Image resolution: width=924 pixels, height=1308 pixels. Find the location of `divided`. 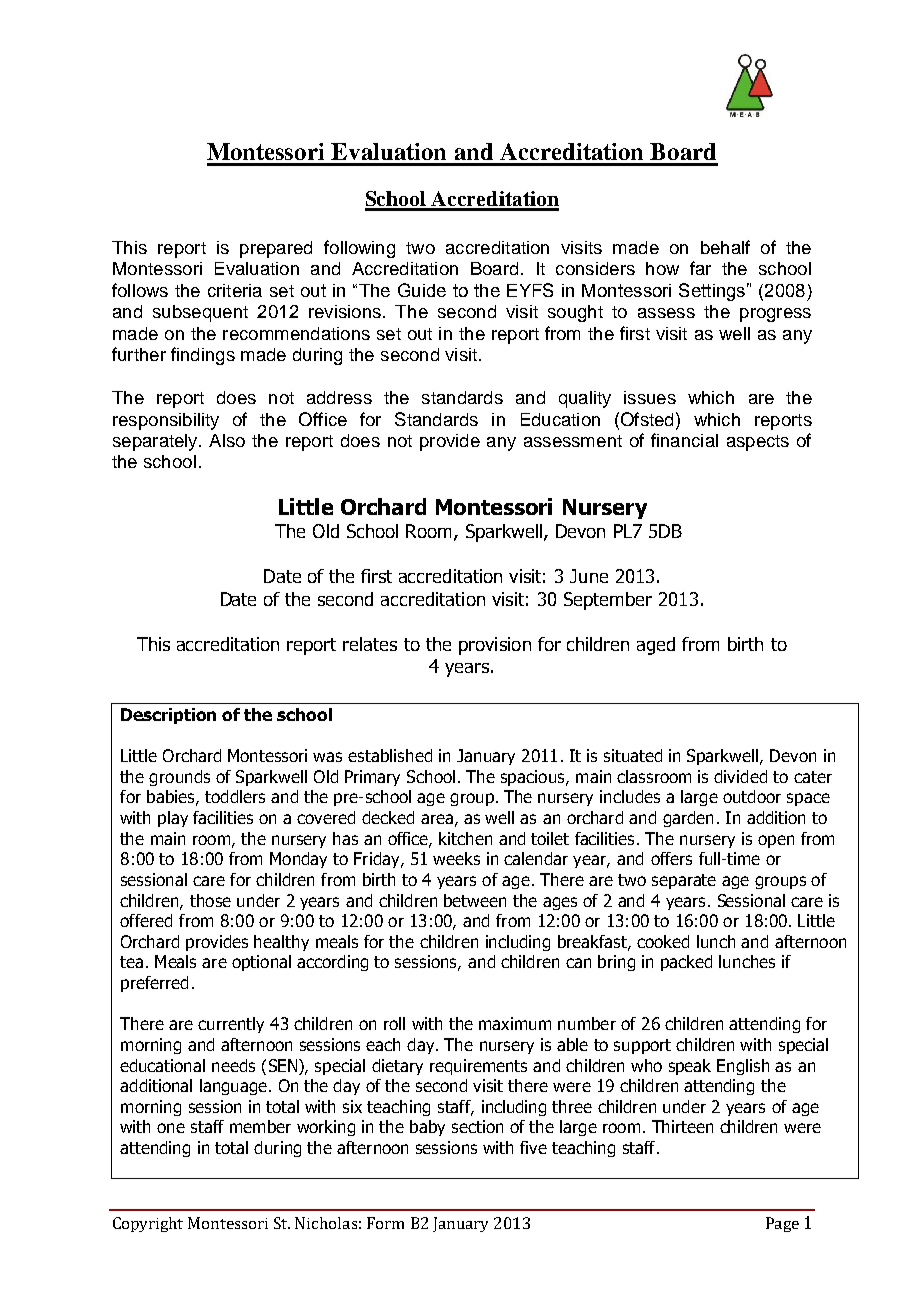

divided is located at coordinates (740, 776).
